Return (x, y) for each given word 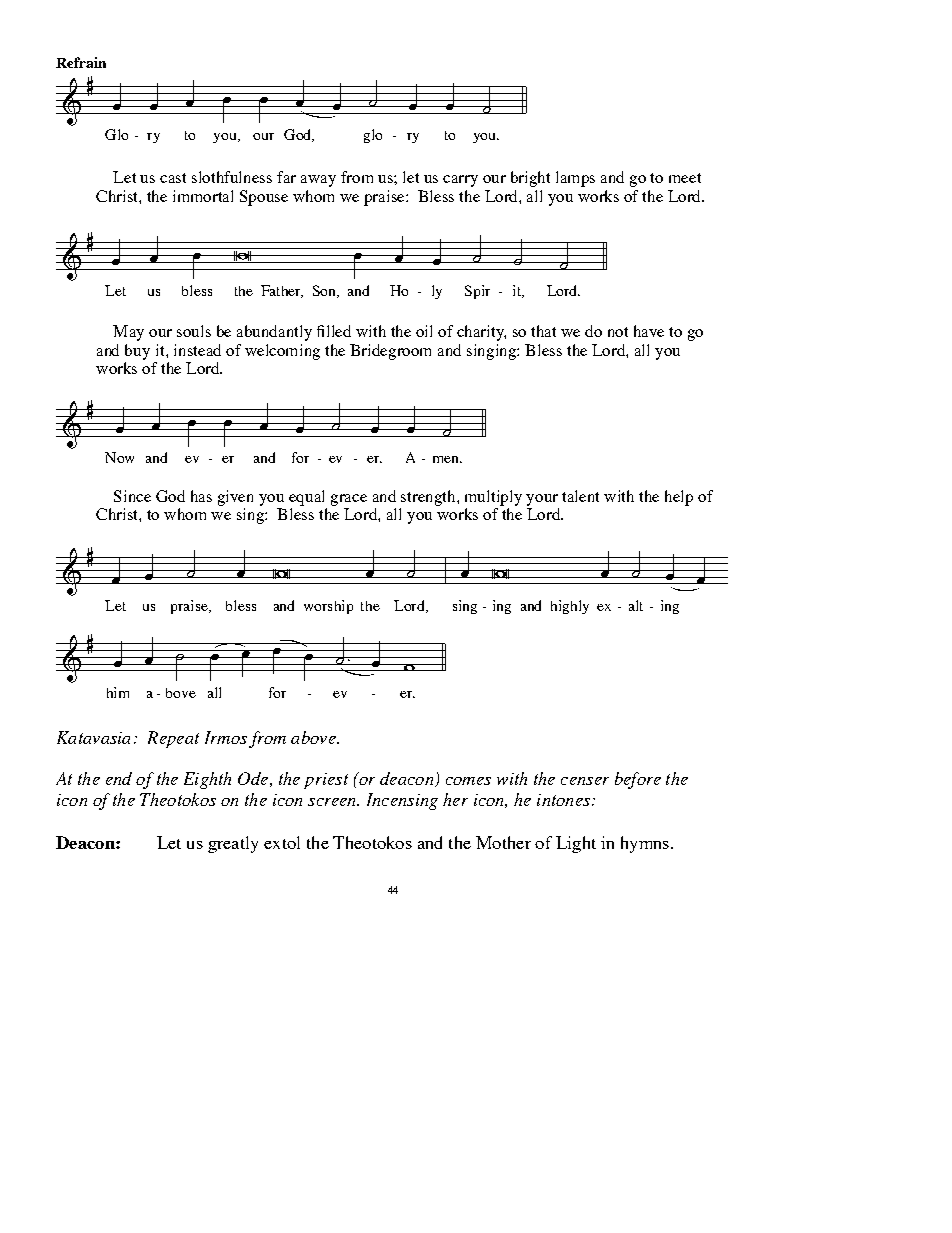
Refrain (81, 62)
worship (328, 607)
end (119, 778)
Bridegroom (390, 352)
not (618, 332)
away (318, 181)
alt (636, 605)
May (128, 333)
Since (132, 496)
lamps (575, 179)
